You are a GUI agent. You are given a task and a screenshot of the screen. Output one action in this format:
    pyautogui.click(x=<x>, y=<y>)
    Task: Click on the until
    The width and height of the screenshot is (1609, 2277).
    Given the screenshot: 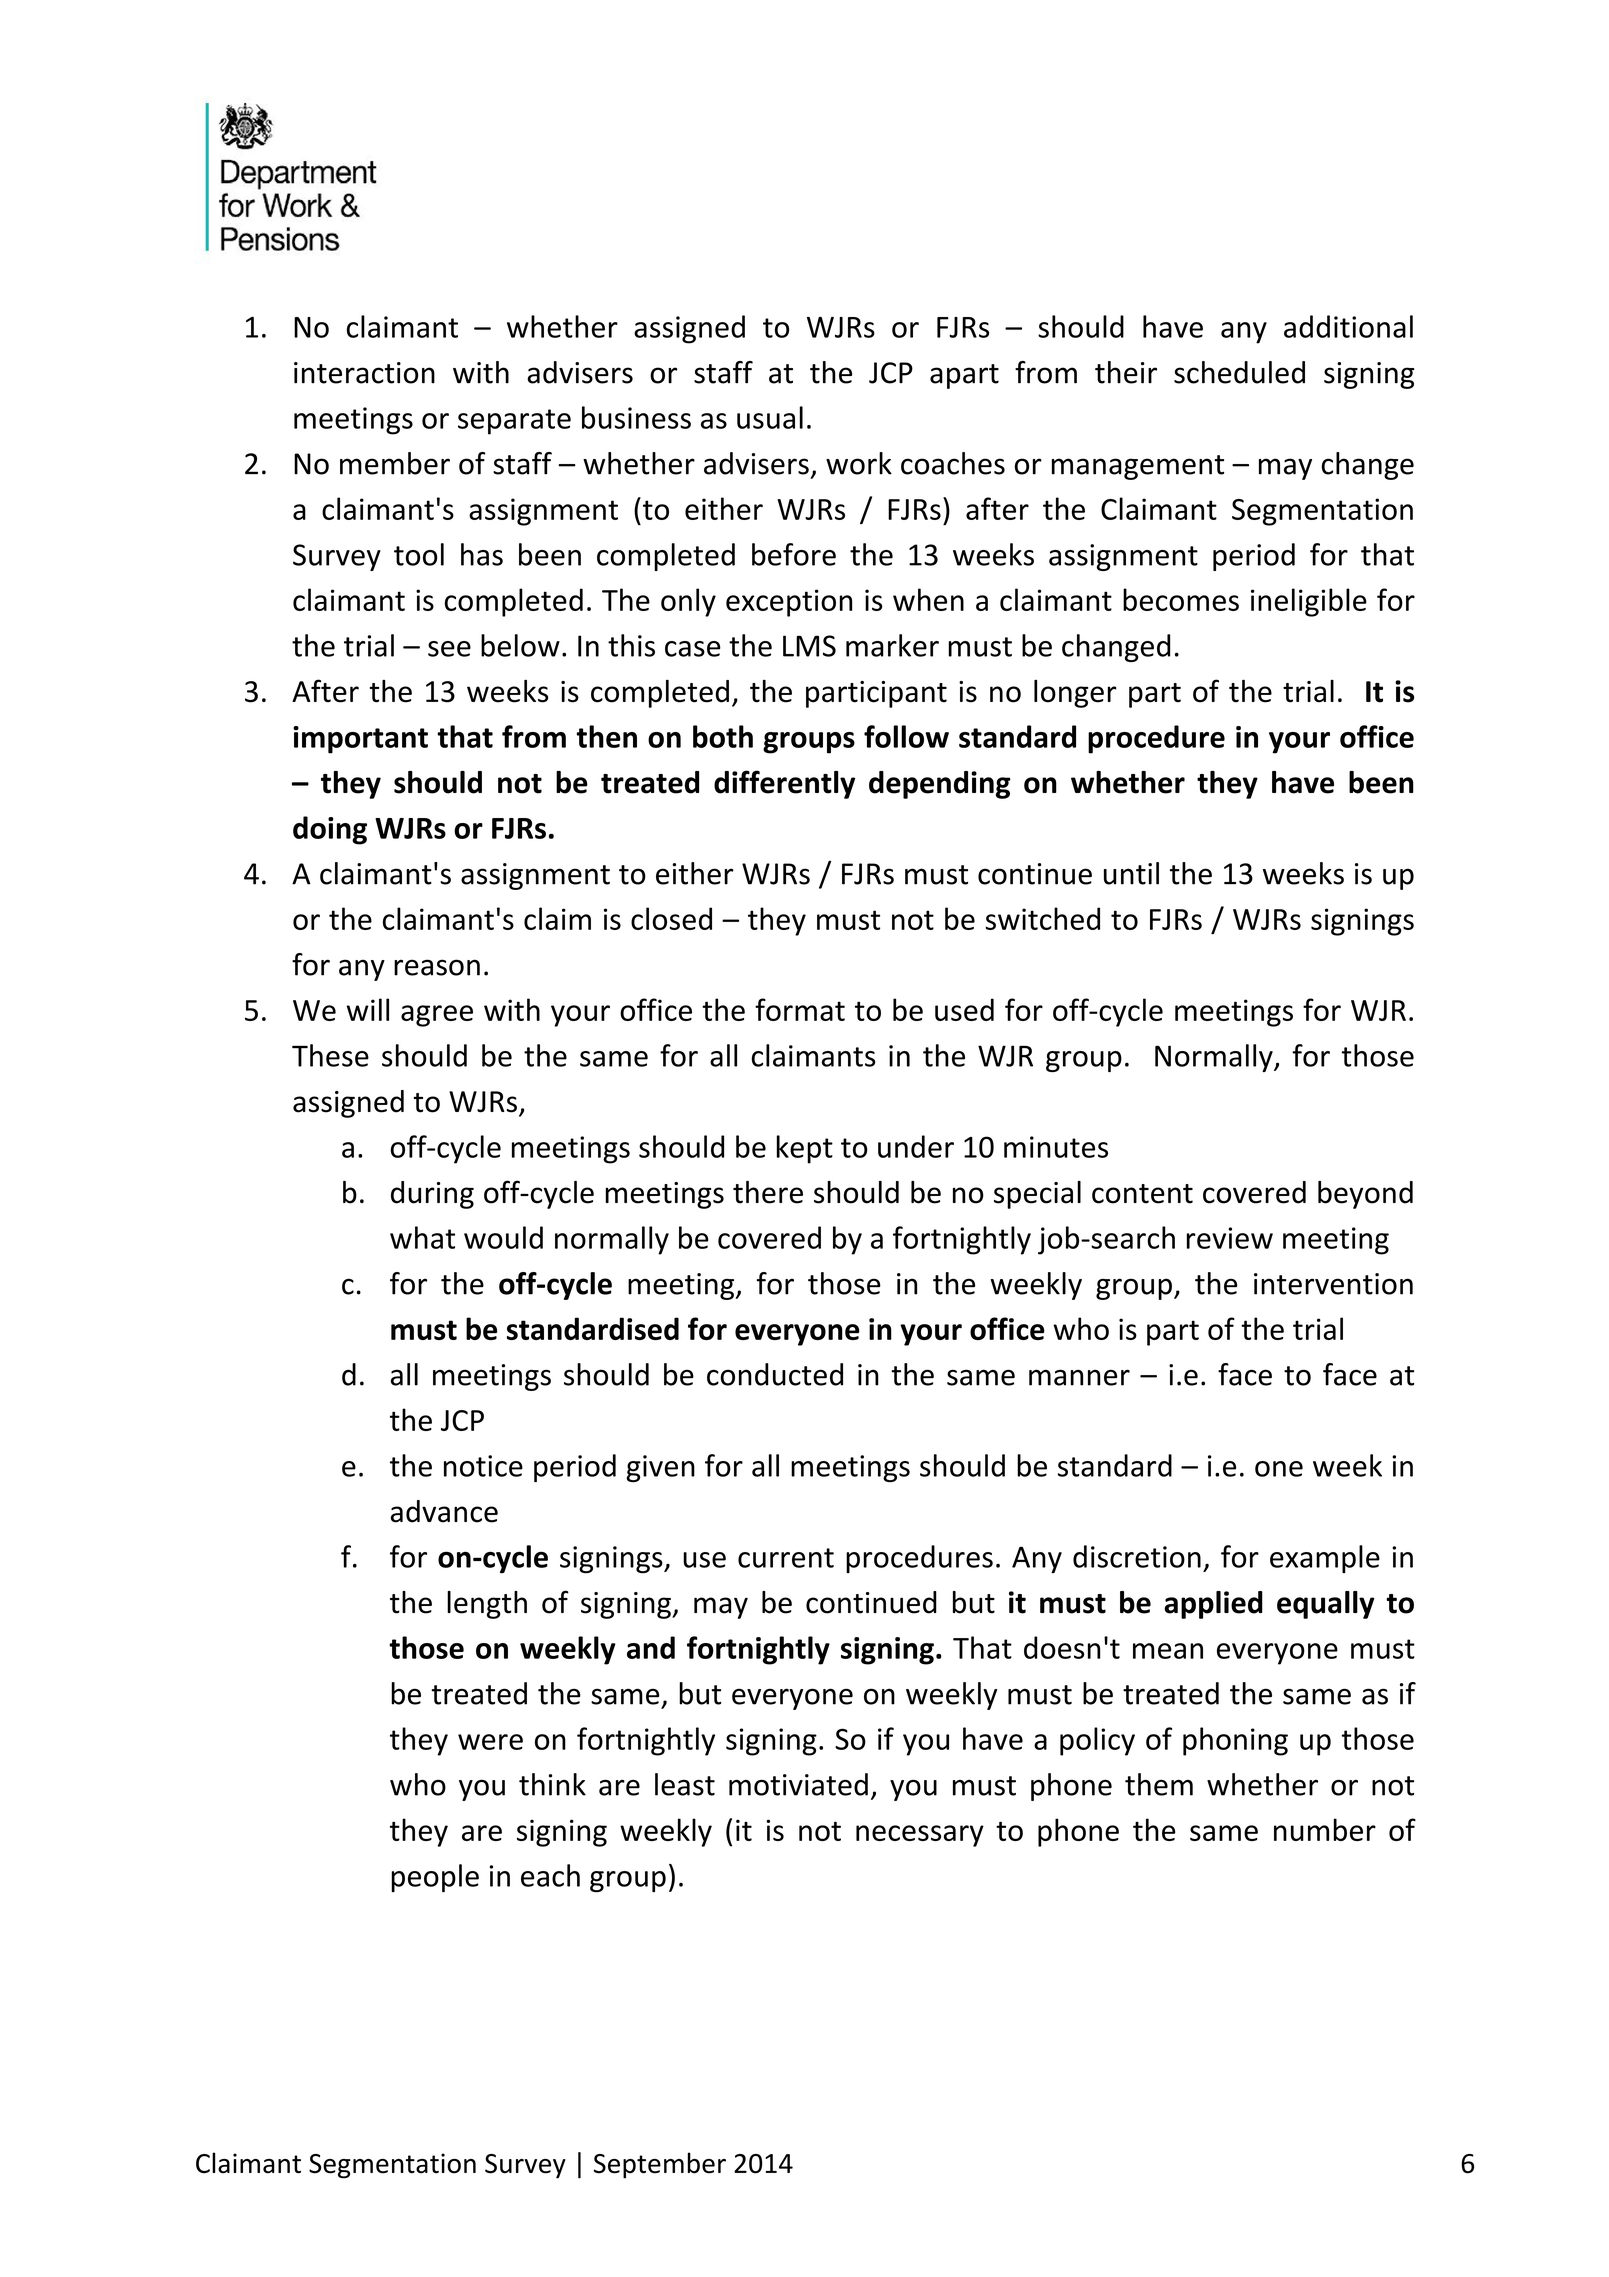 What is the action you would take?
    pyautogui.click(x=1131, y=873)
